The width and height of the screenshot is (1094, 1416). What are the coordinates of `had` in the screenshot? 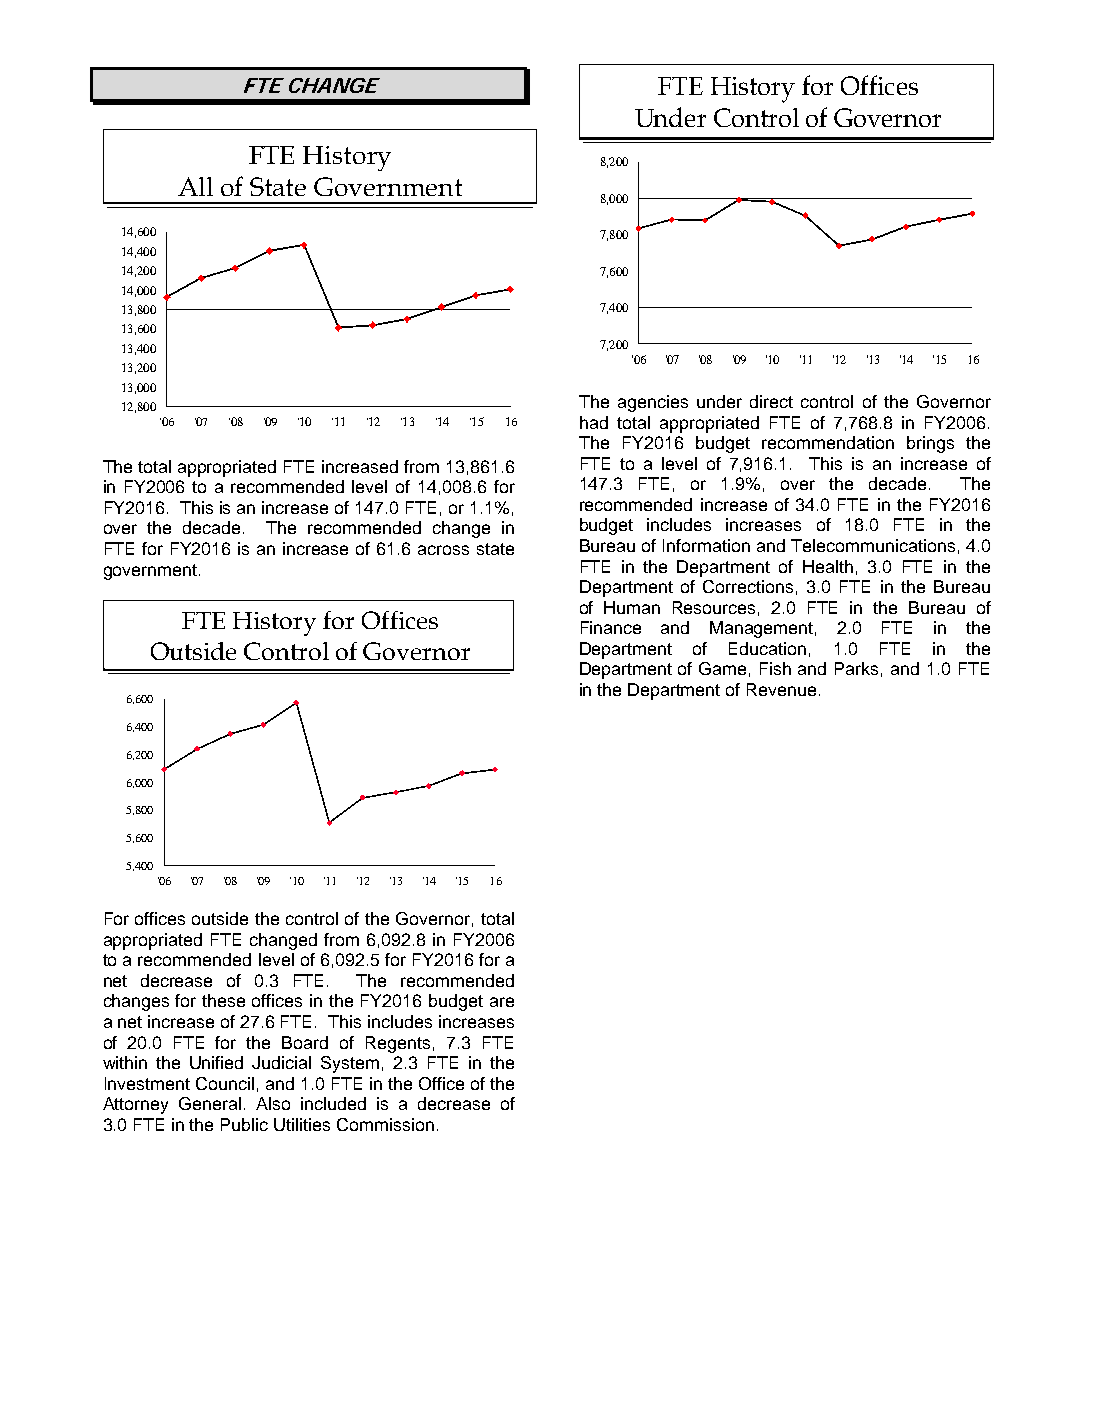 It's located at (594, 422).
